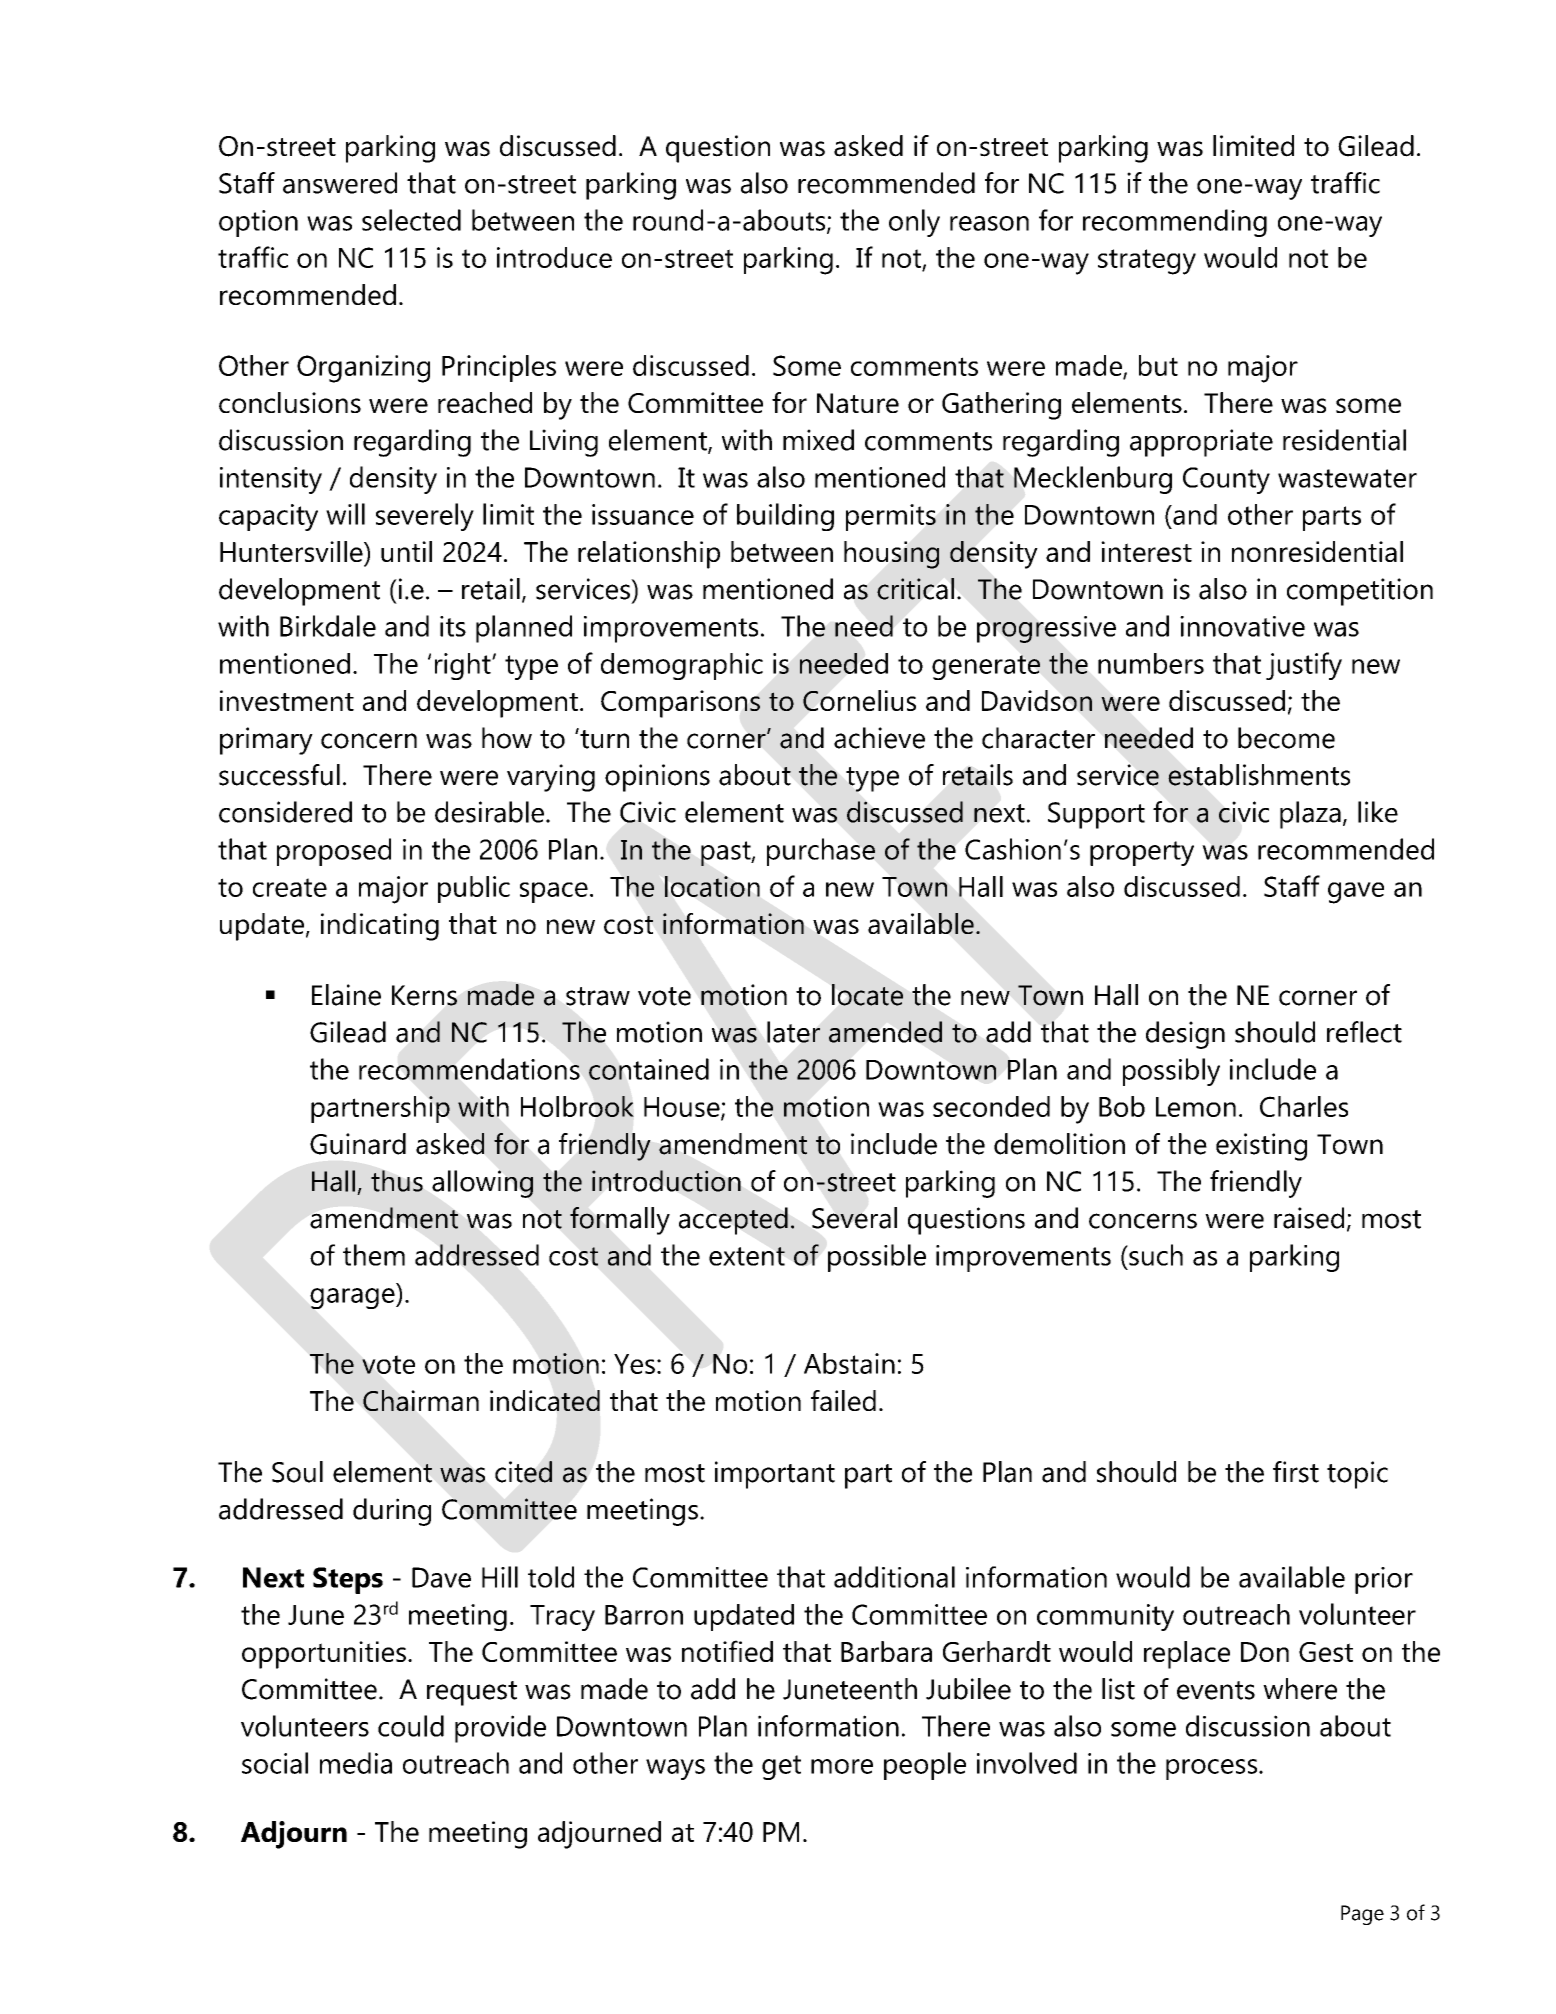 This screenshot has width=1556, height=2014. Describe the element at coordinates (914, 223) in the screenshot. I see `only` at that location.
